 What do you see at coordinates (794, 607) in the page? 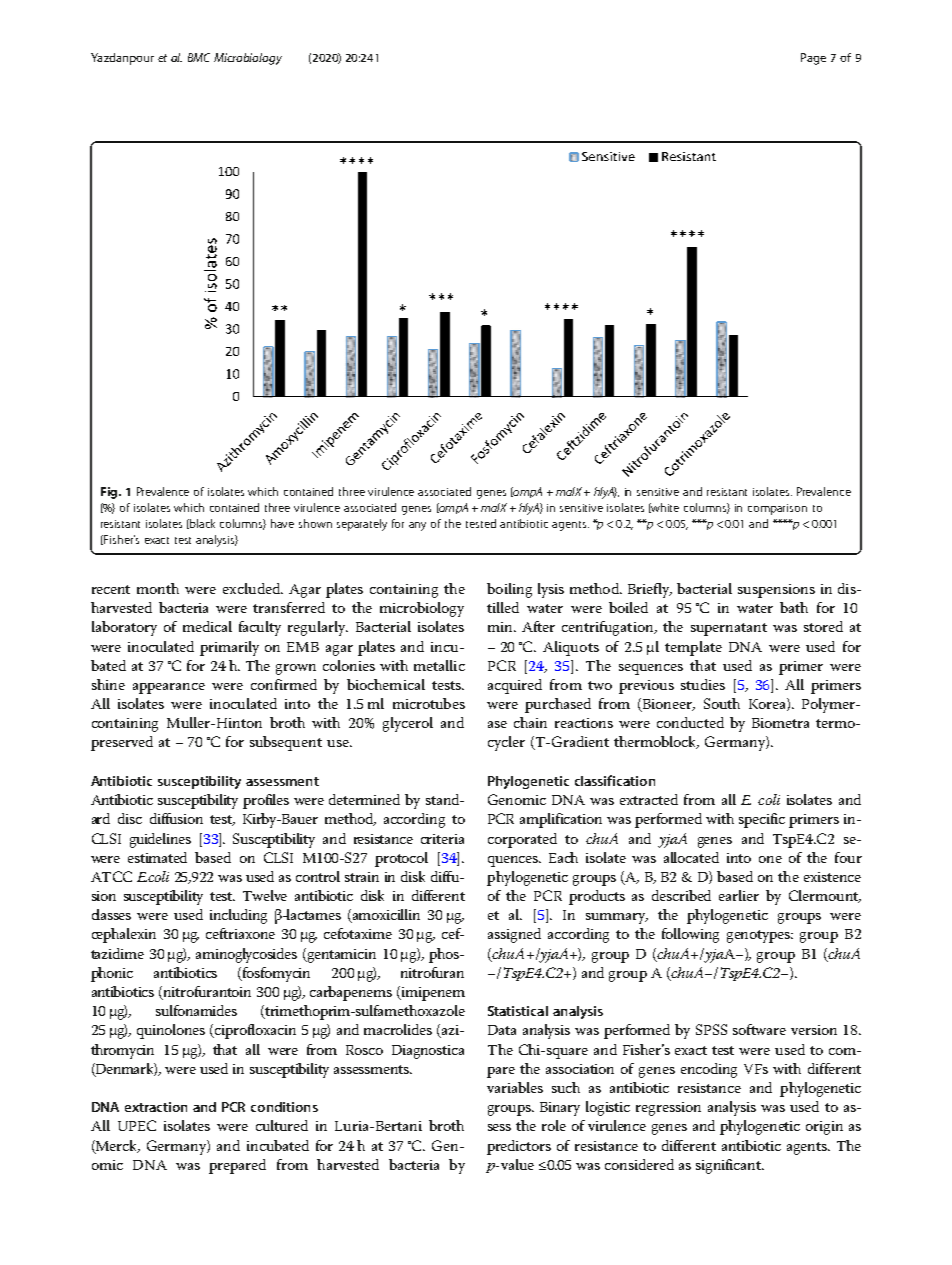
I see `bath` at bounding box center [794, 607].
